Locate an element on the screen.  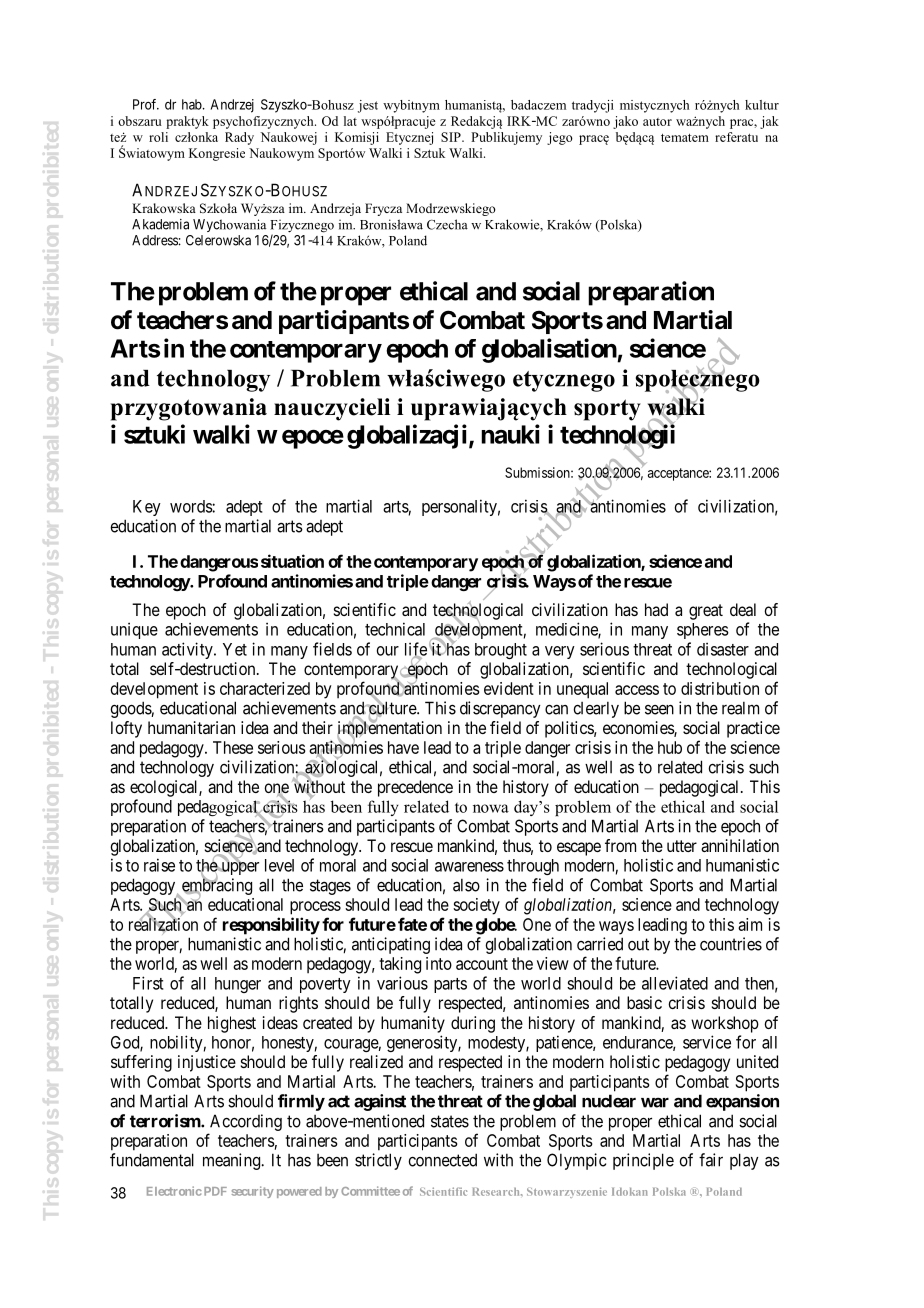
situation is located at coordinates (292, 561).
